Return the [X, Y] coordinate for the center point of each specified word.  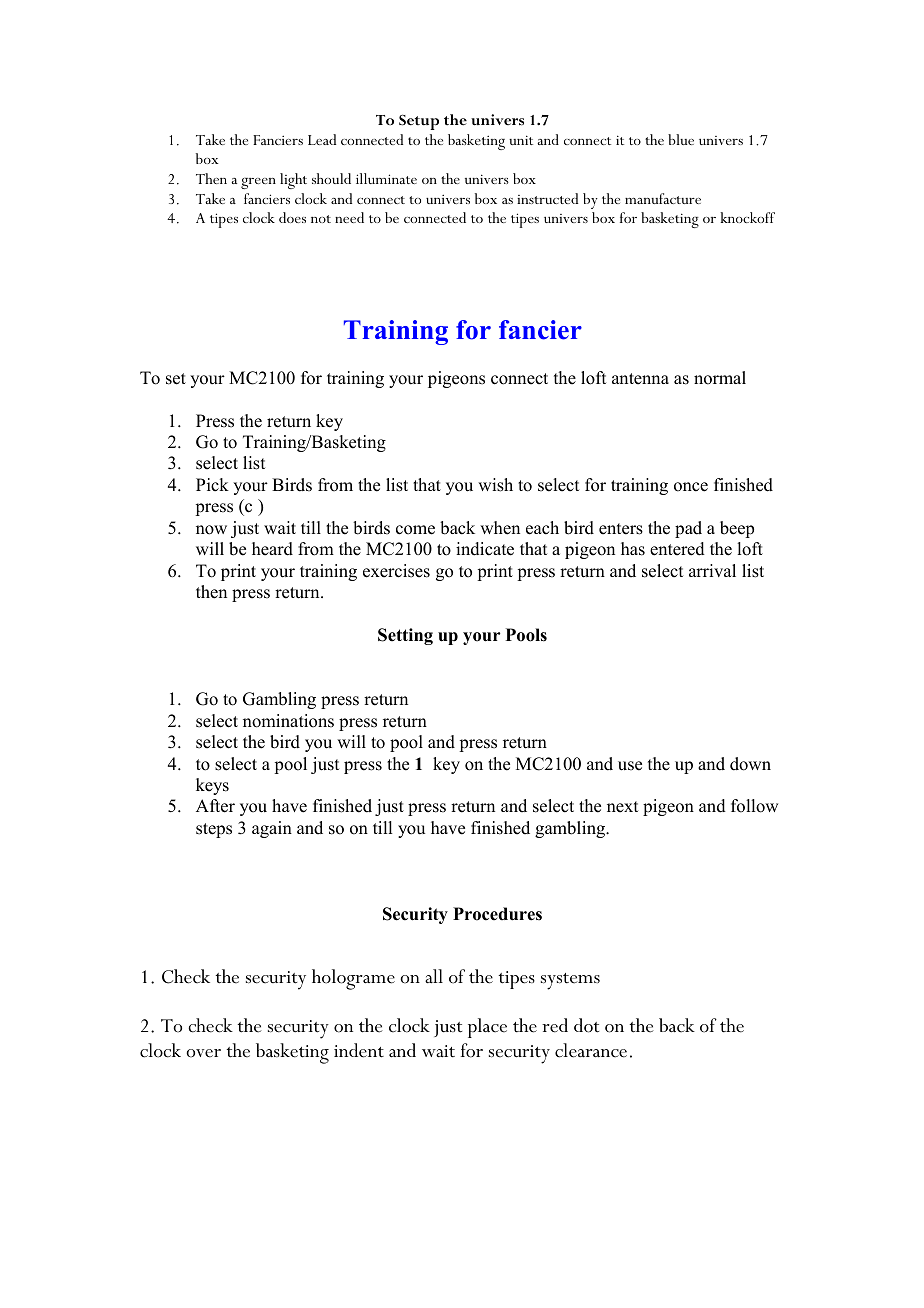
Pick [212, 485]
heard [272, 549]
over [203, 1053]
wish [495, 485]
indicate [485, 549]
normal [720, 378]
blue [681, 139]
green [258, 183]
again [272, 829]
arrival [712, 570]
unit [521, 140]
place [487, 1028]
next [622, 807]
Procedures [497, 914]
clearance [591, 1050]
